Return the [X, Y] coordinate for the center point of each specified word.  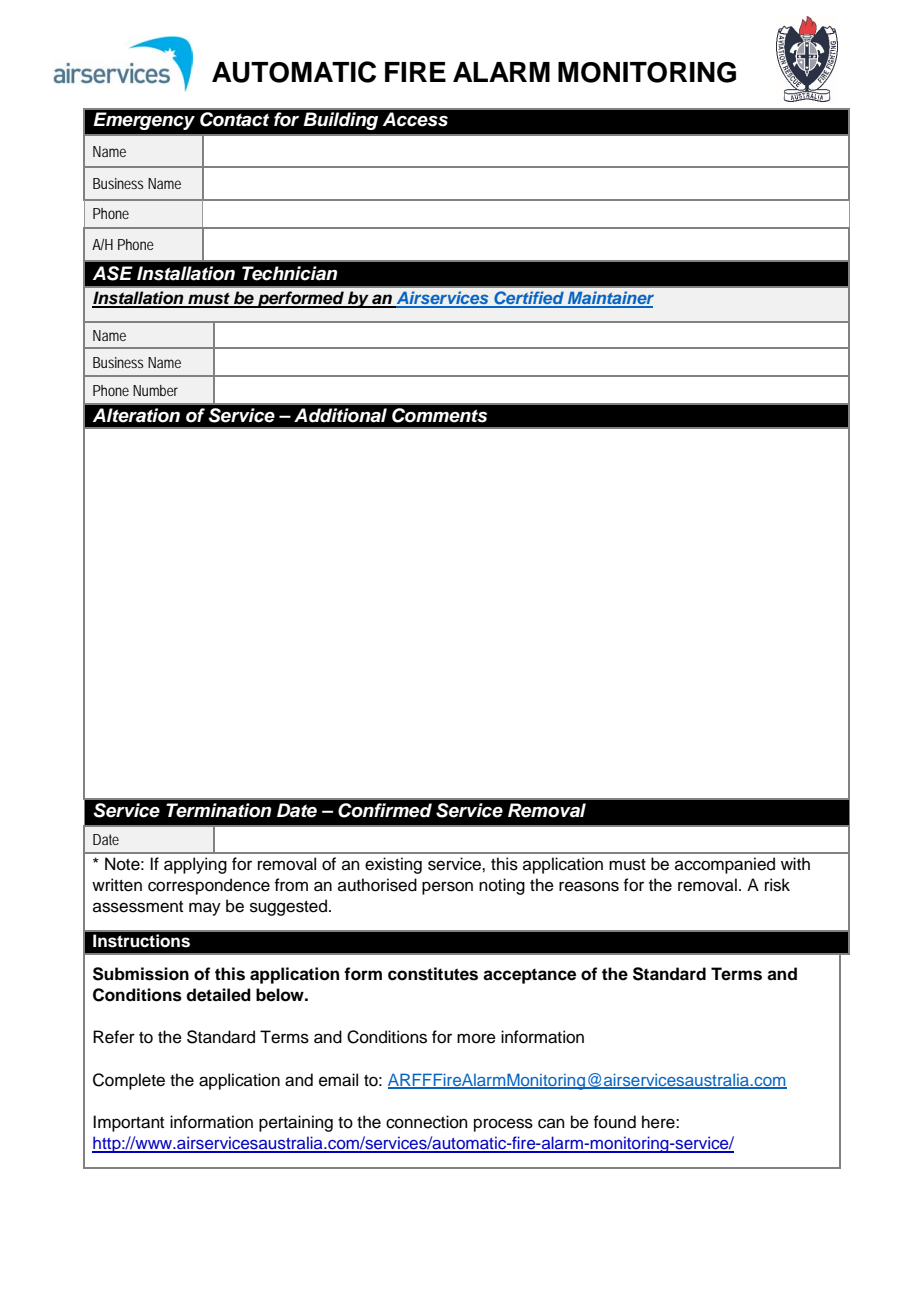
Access [415, 119]
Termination [218, 810]
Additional [340, 415]
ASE [113, 273]
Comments [439, 415]
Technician [289, 273]
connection [427, 1122]
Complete [129, 1081]
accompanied [725, 865]
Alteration [136, 415]
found [614, 1122]
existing [393, 865]
